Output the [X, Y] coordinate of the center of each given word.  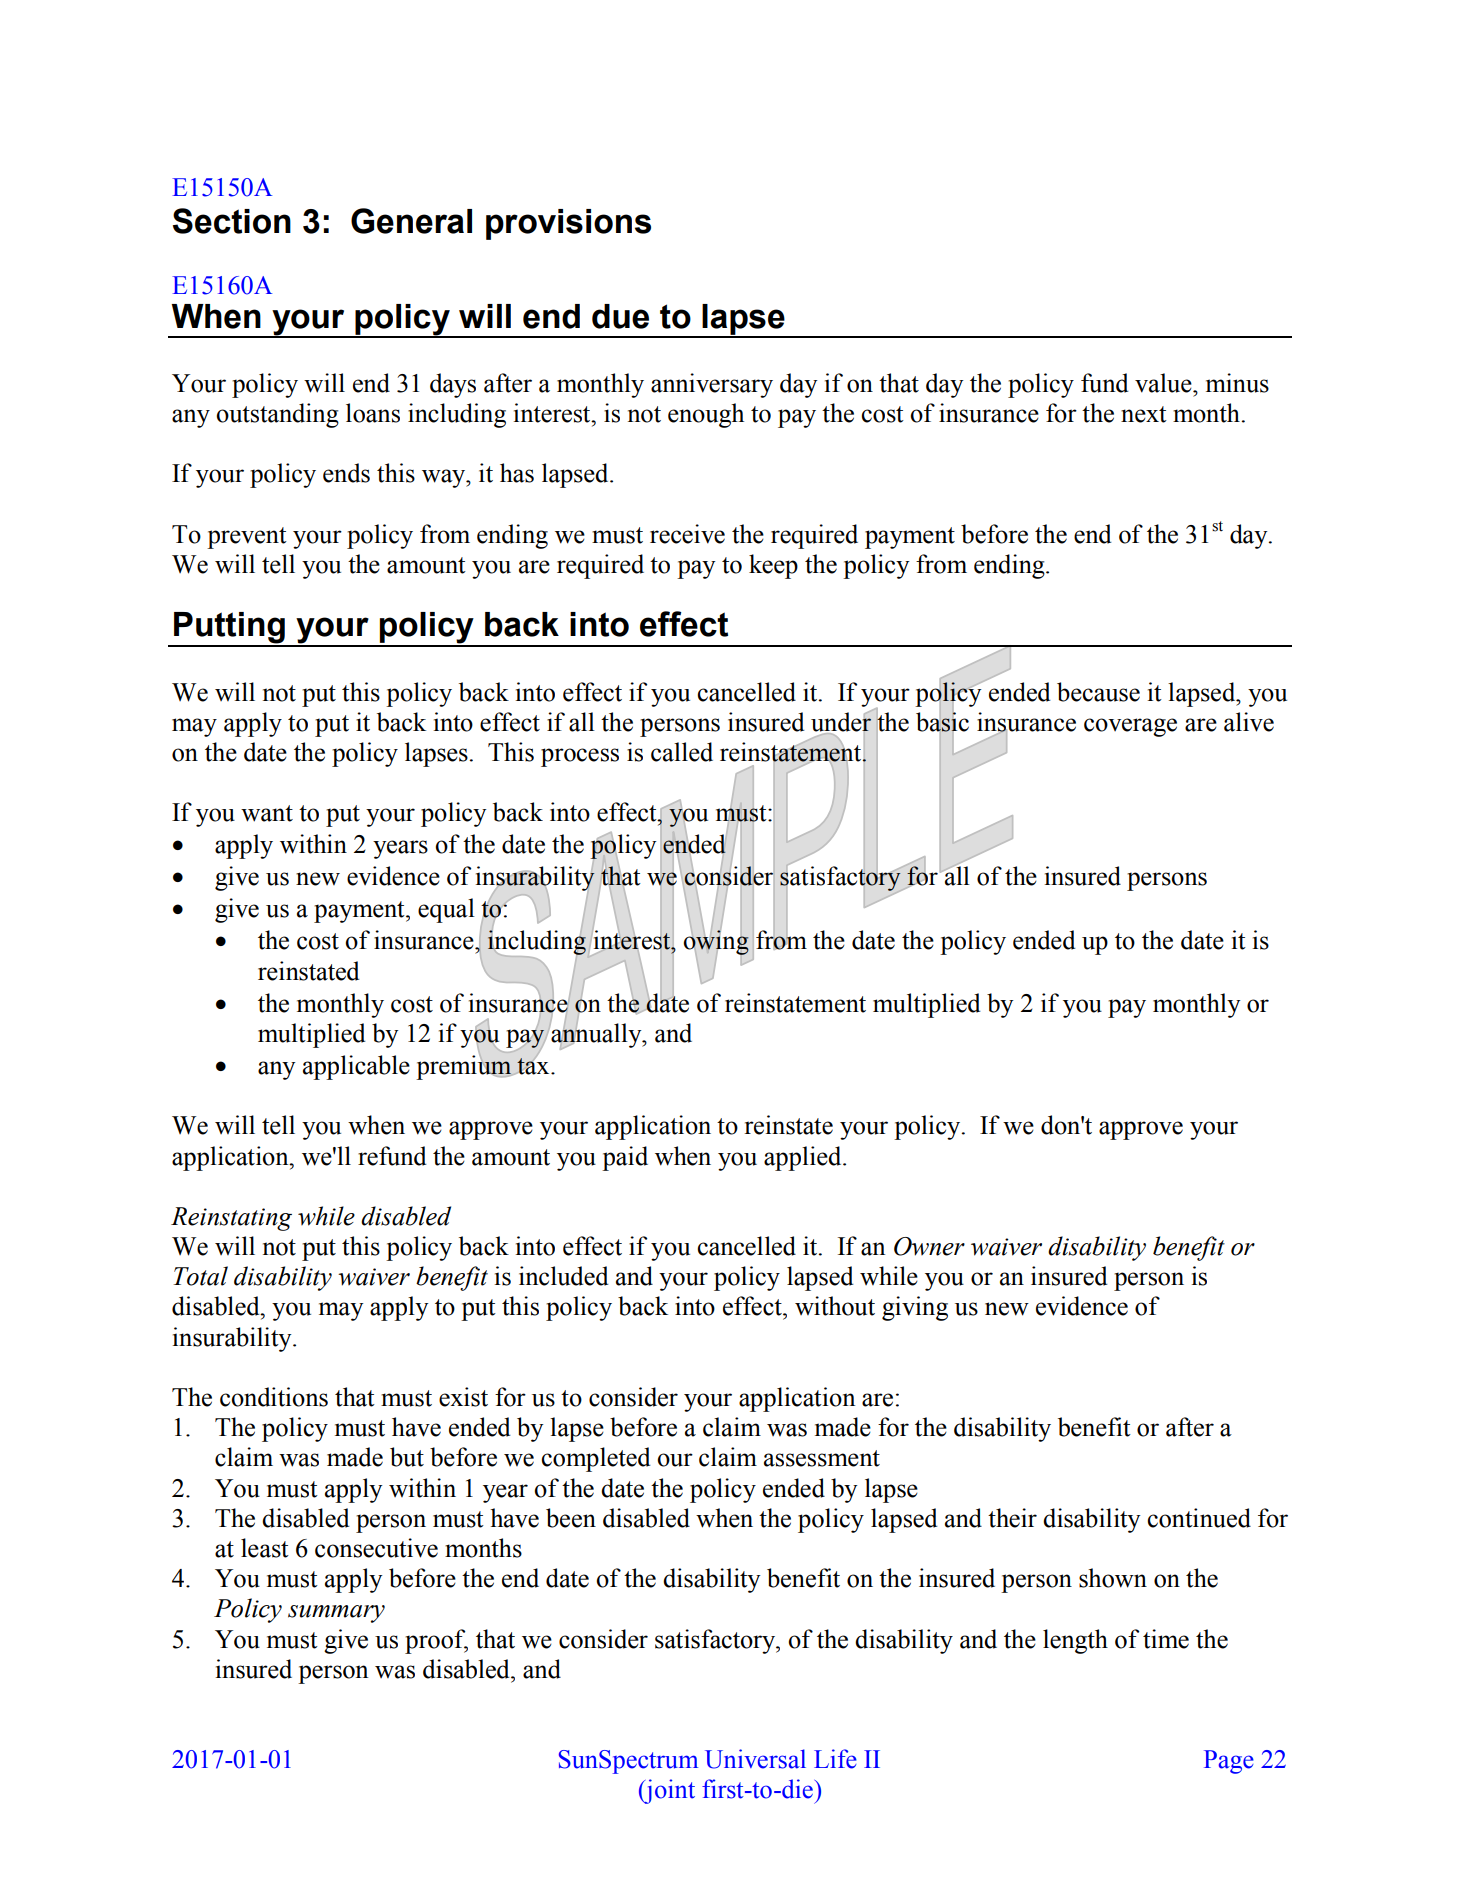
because [1098, 692]
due [620, 316]
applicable [356, 1067]
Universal [755, 1759]
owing [716, 942]
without [835, 1306]
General [411, 221]
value [1164, 383]
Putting [229, 629]
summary [336, 1614]
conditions [274, 1397]
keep [773, 566]
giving [915, 1308]
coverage [1130, 727]
